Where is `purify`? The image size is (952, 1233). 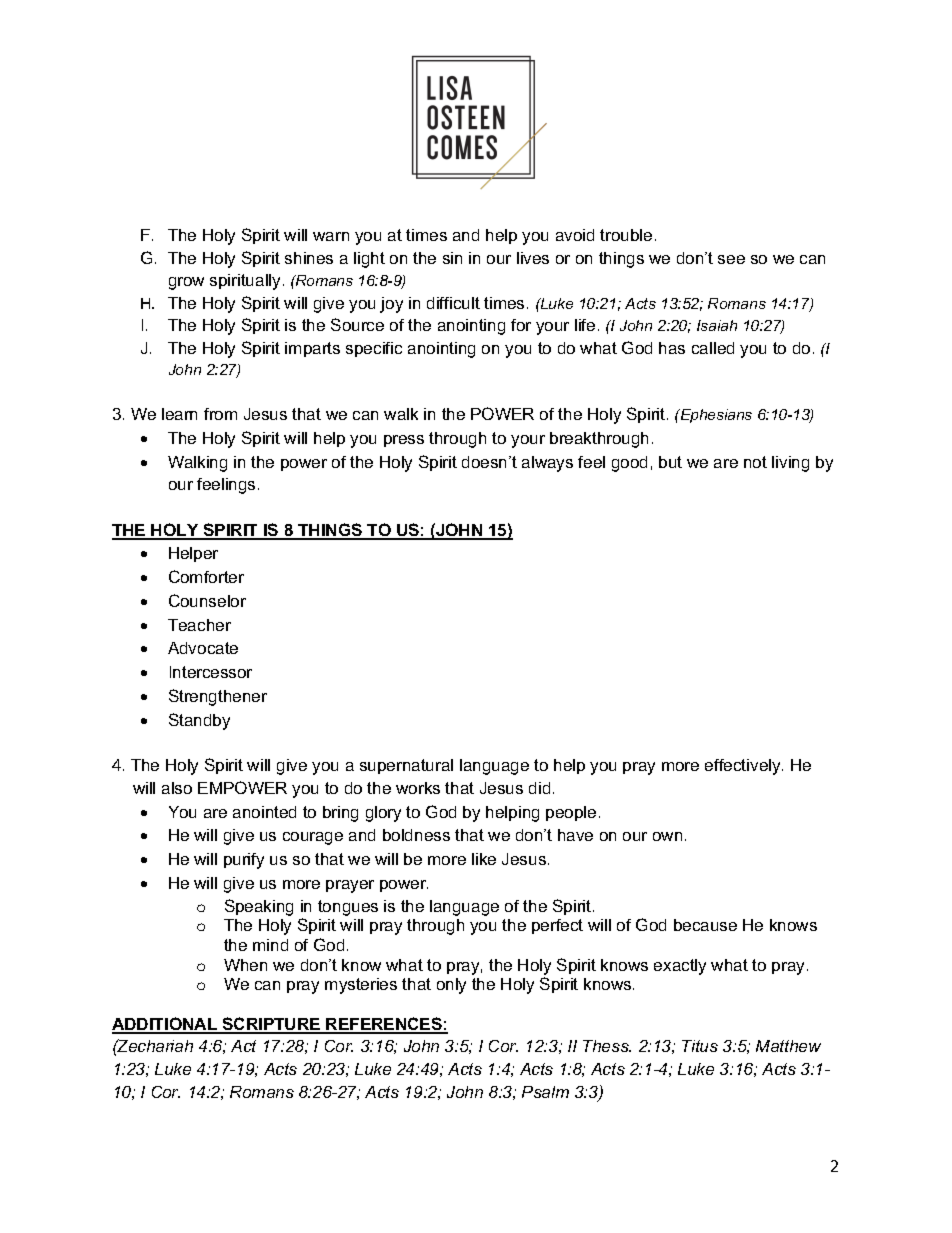
purify is located at coordinates (244, 861).
